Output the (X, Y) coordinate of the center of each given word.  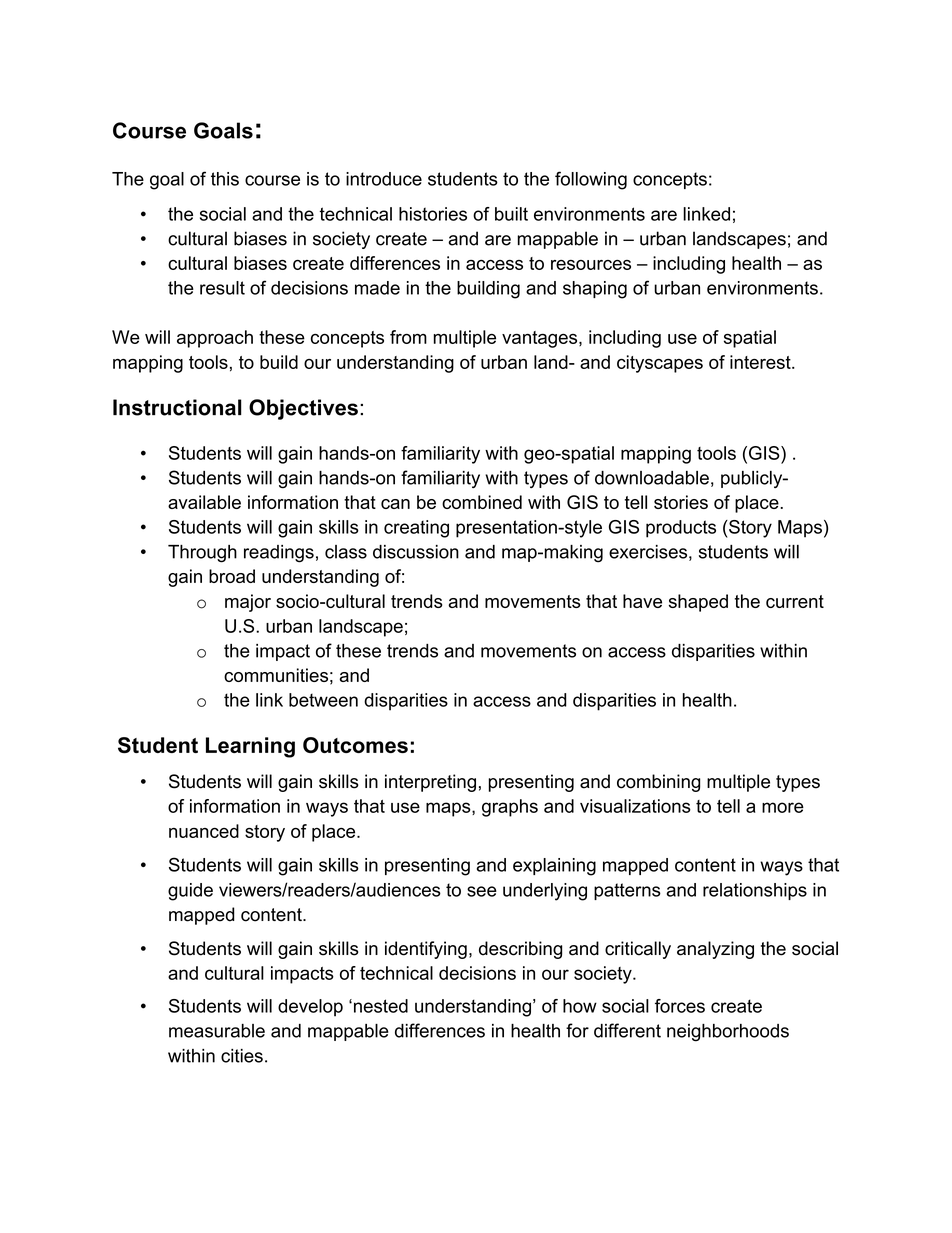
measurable (217, 1031)
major (248, 603)
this (225, 179)
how (580, 1006)
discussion (416, 552)
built (511, 214)
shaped (698, 603)
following (591, 180)
